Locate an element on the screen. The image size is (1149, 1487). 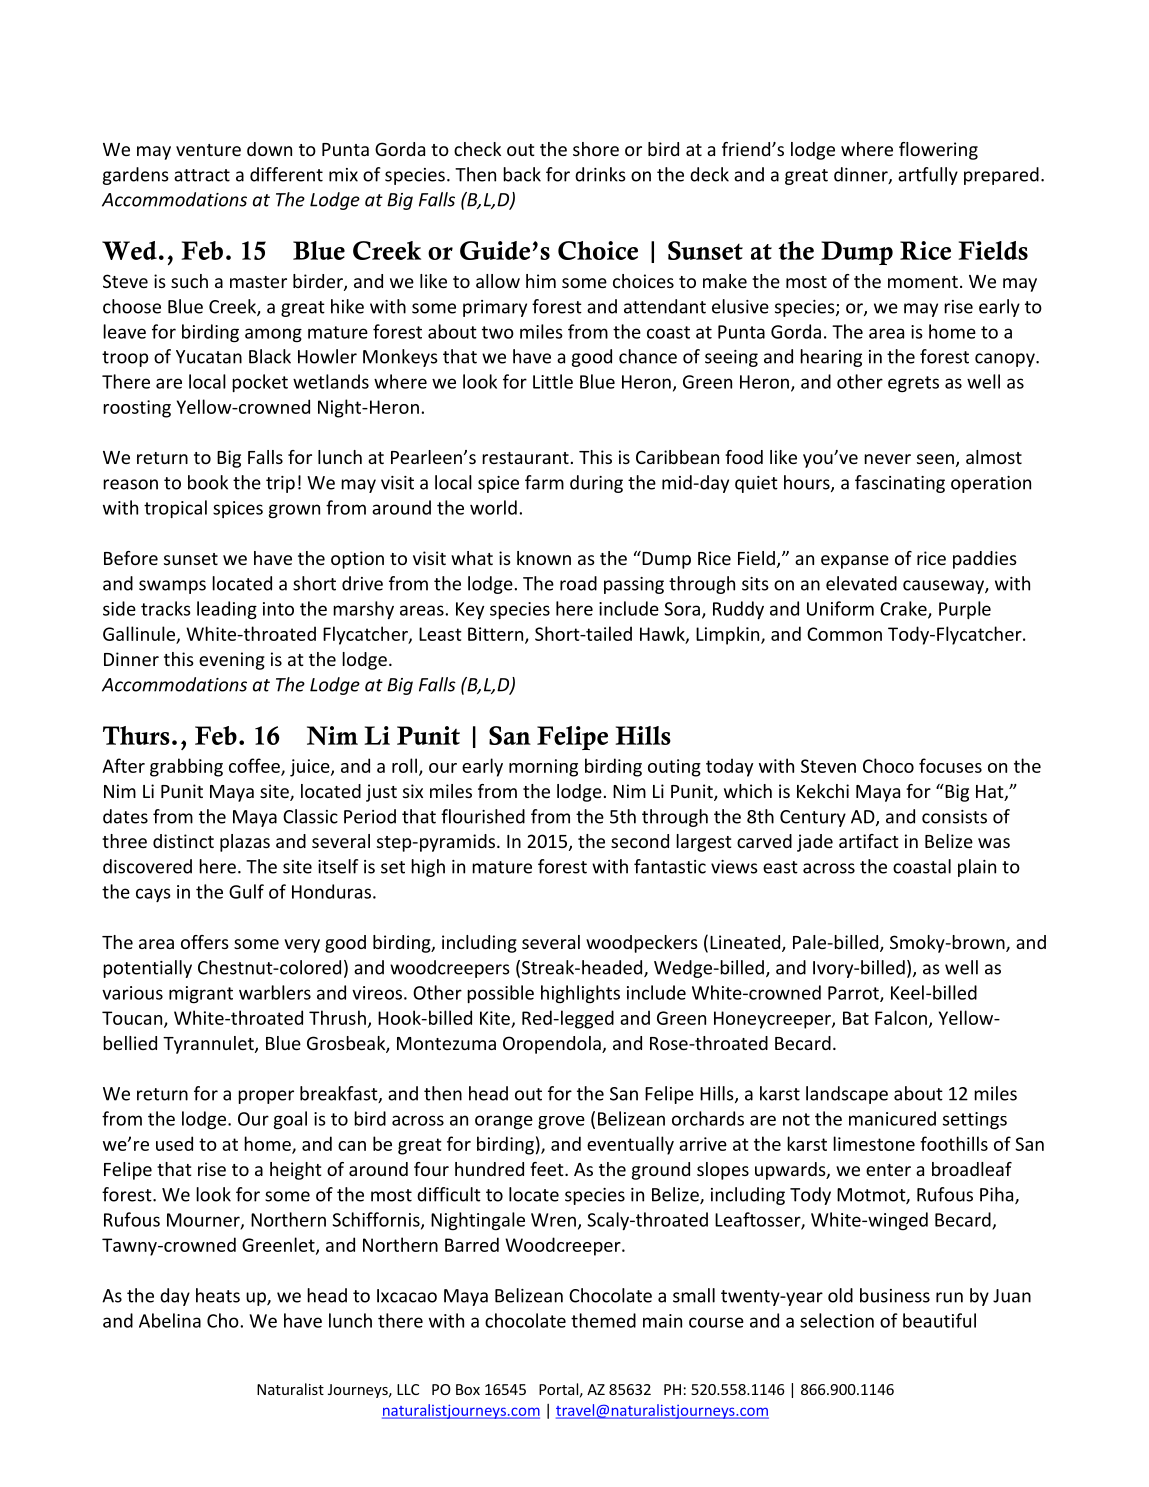
heats is located at coordinates (218, 1295).
